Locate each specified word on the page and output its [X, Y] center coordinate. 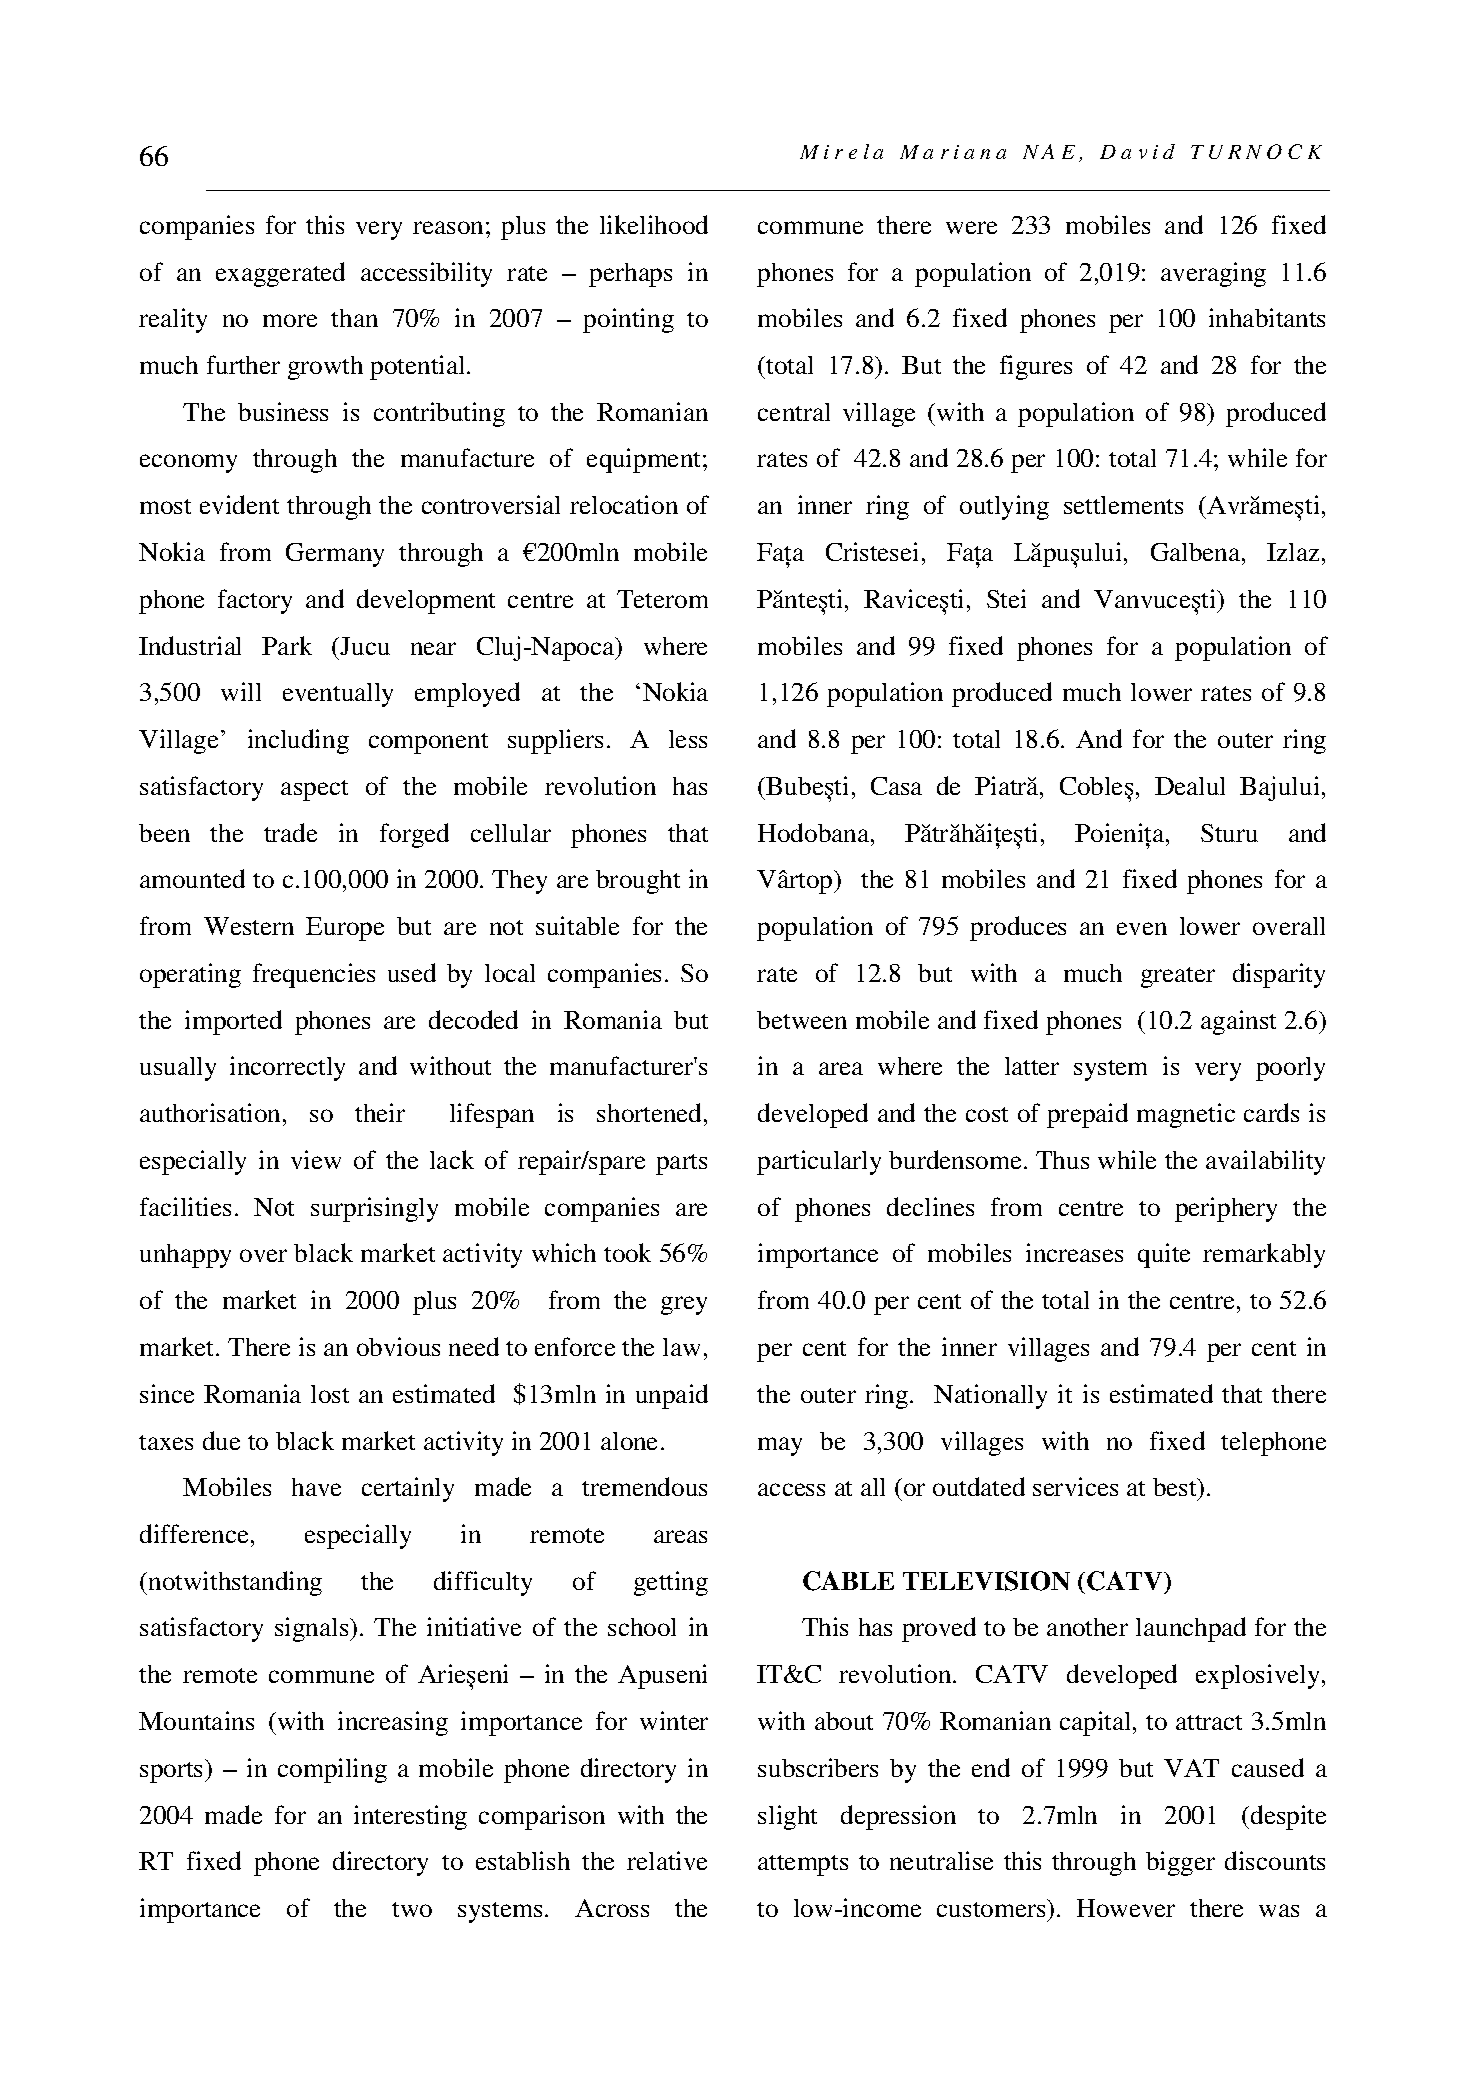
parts [681, 1164]
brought [638, 882]
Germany [335, 555]
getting [671, 1583]
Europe [345, 929]
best [1176, 1487]
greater [1178, 977]
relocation [624, 504]
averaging [1213, 274]
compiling [332, 1770]
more [290, 320]
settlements [1123, 505]
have [316, 1487]
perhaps [630, 275]
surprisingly [374, 1209]
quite [1164, 1255]
